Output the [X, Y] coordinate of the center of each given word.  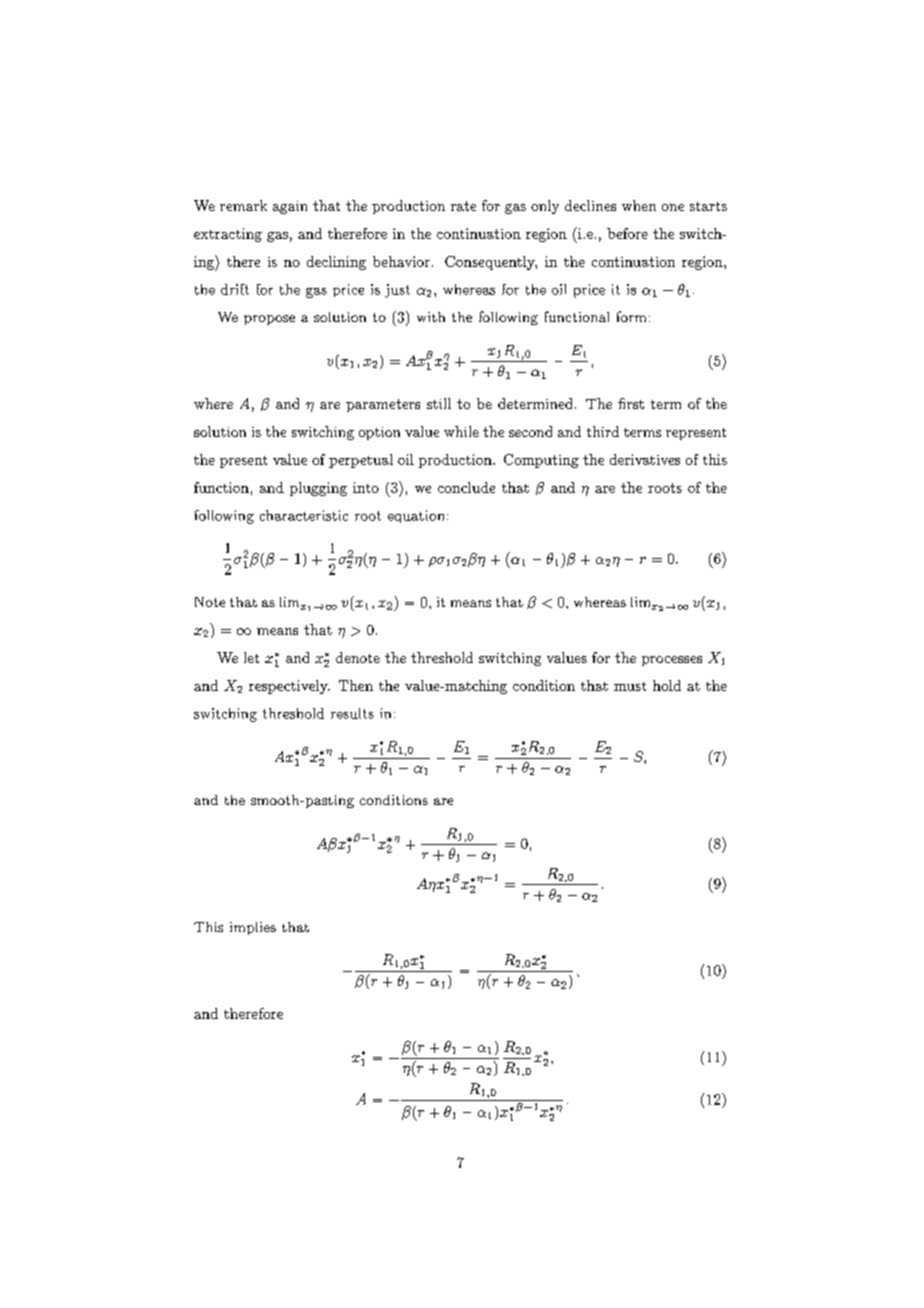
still [439, 403]
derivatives [645, 459]
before [627, 233]
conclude [466, 487]
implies [253, 928]
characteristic [304, 515]
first [631, 403]
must [630, 686]
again [290, 207]
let [251, 657]
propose [269, 320]
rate [463, 206]
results [352, 713]
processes [672, 661]
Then [356, 685]
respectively [289, 687]
